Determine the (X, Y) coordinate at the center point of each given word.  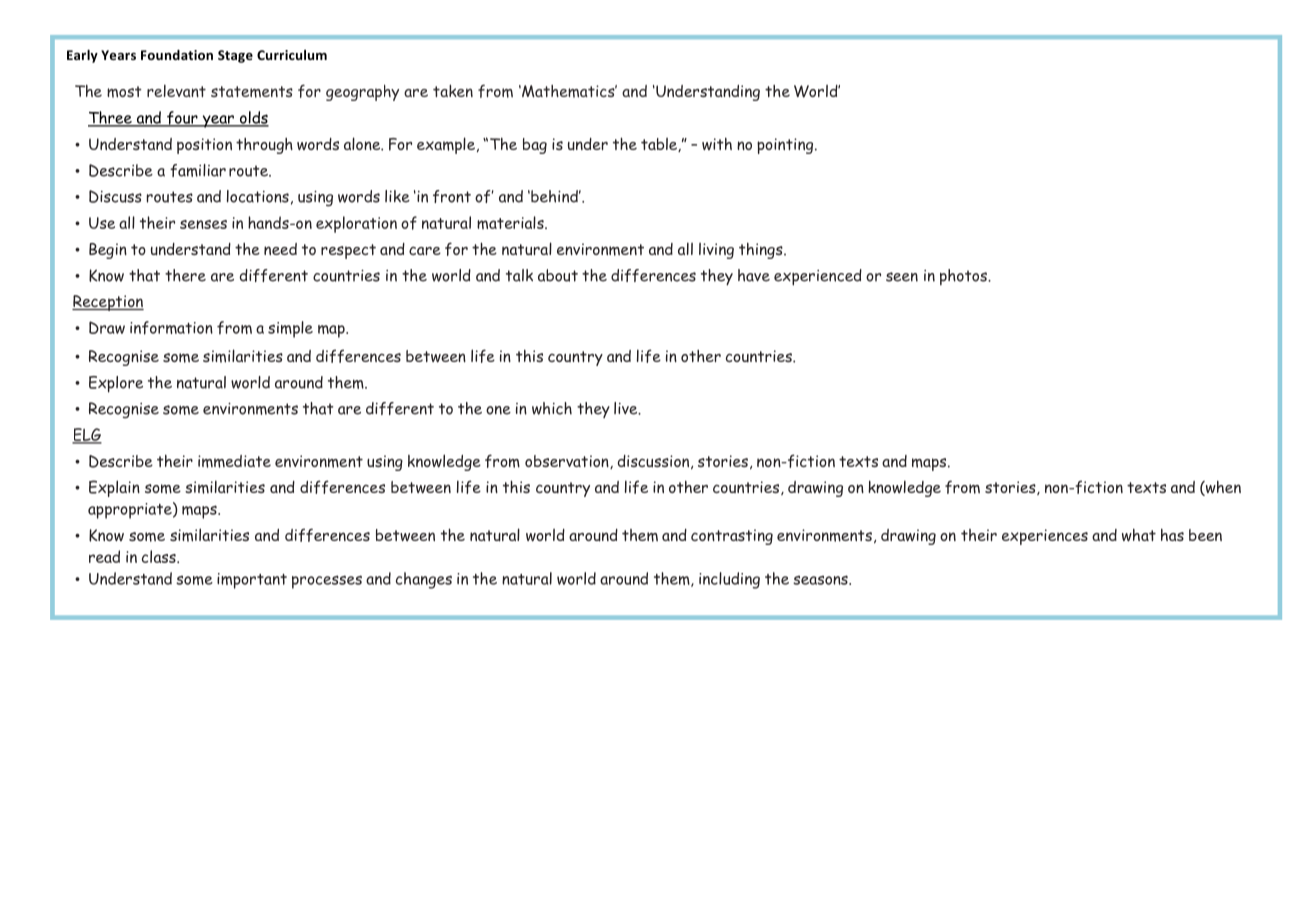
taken (453, 90)
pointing (786, 146)
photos (964, 277)
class (160, 556)
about (558, 275)
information (171, 328)
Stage (235, 56)
